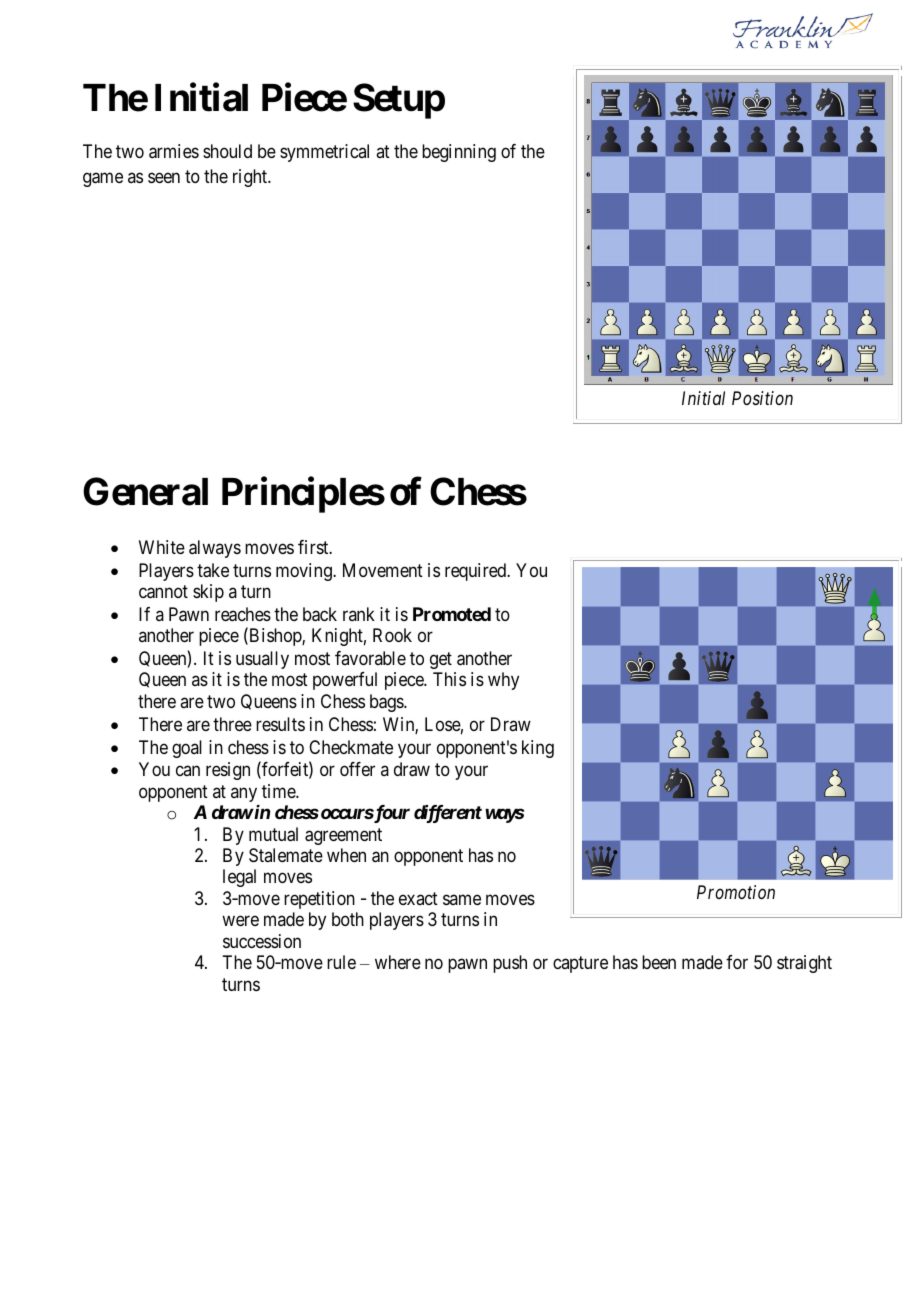  Describe the element at coordinates (228, 771) in the image. I see `resign` at that location.
